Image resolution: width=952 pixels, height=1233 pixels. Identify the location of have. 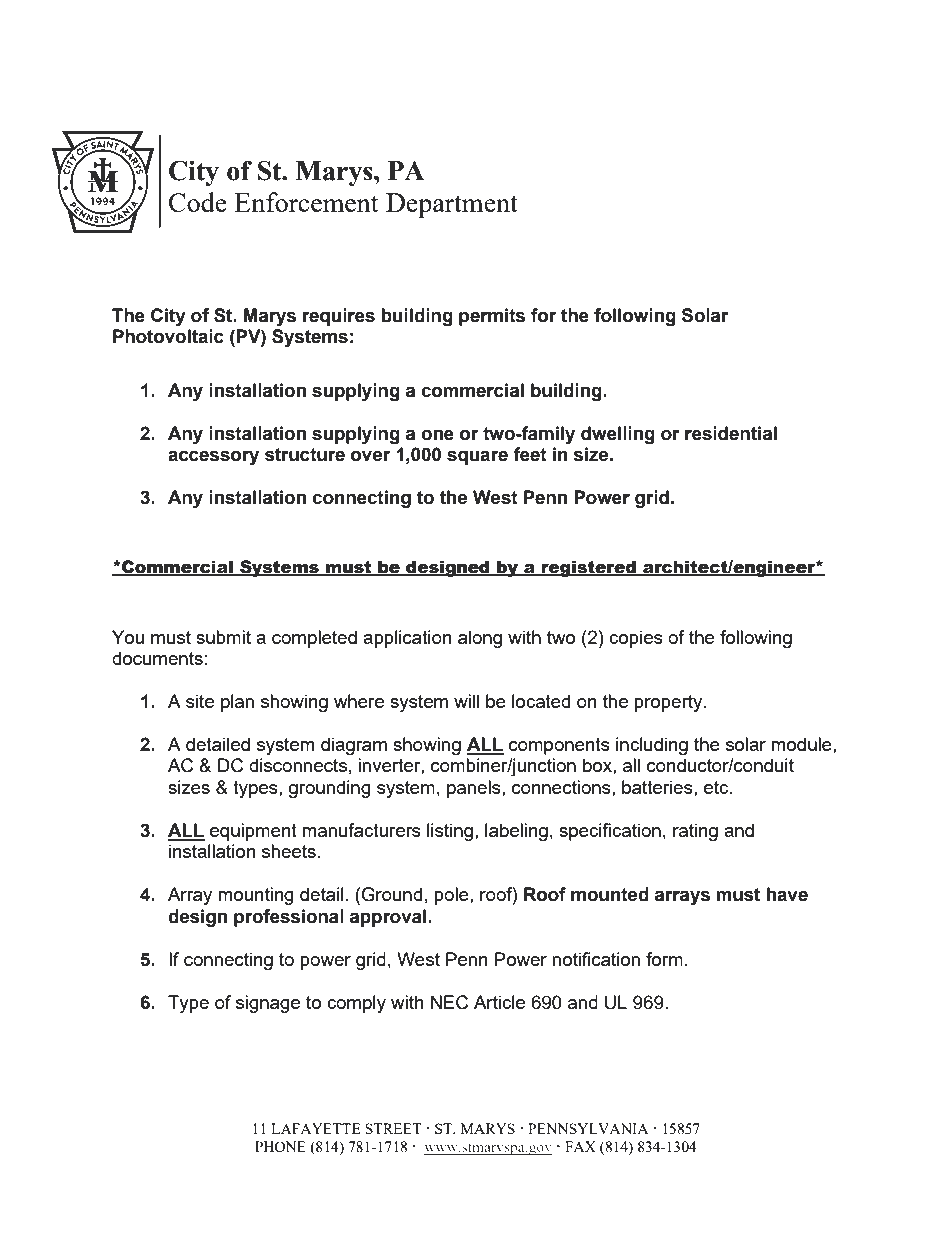
(787, 894).
